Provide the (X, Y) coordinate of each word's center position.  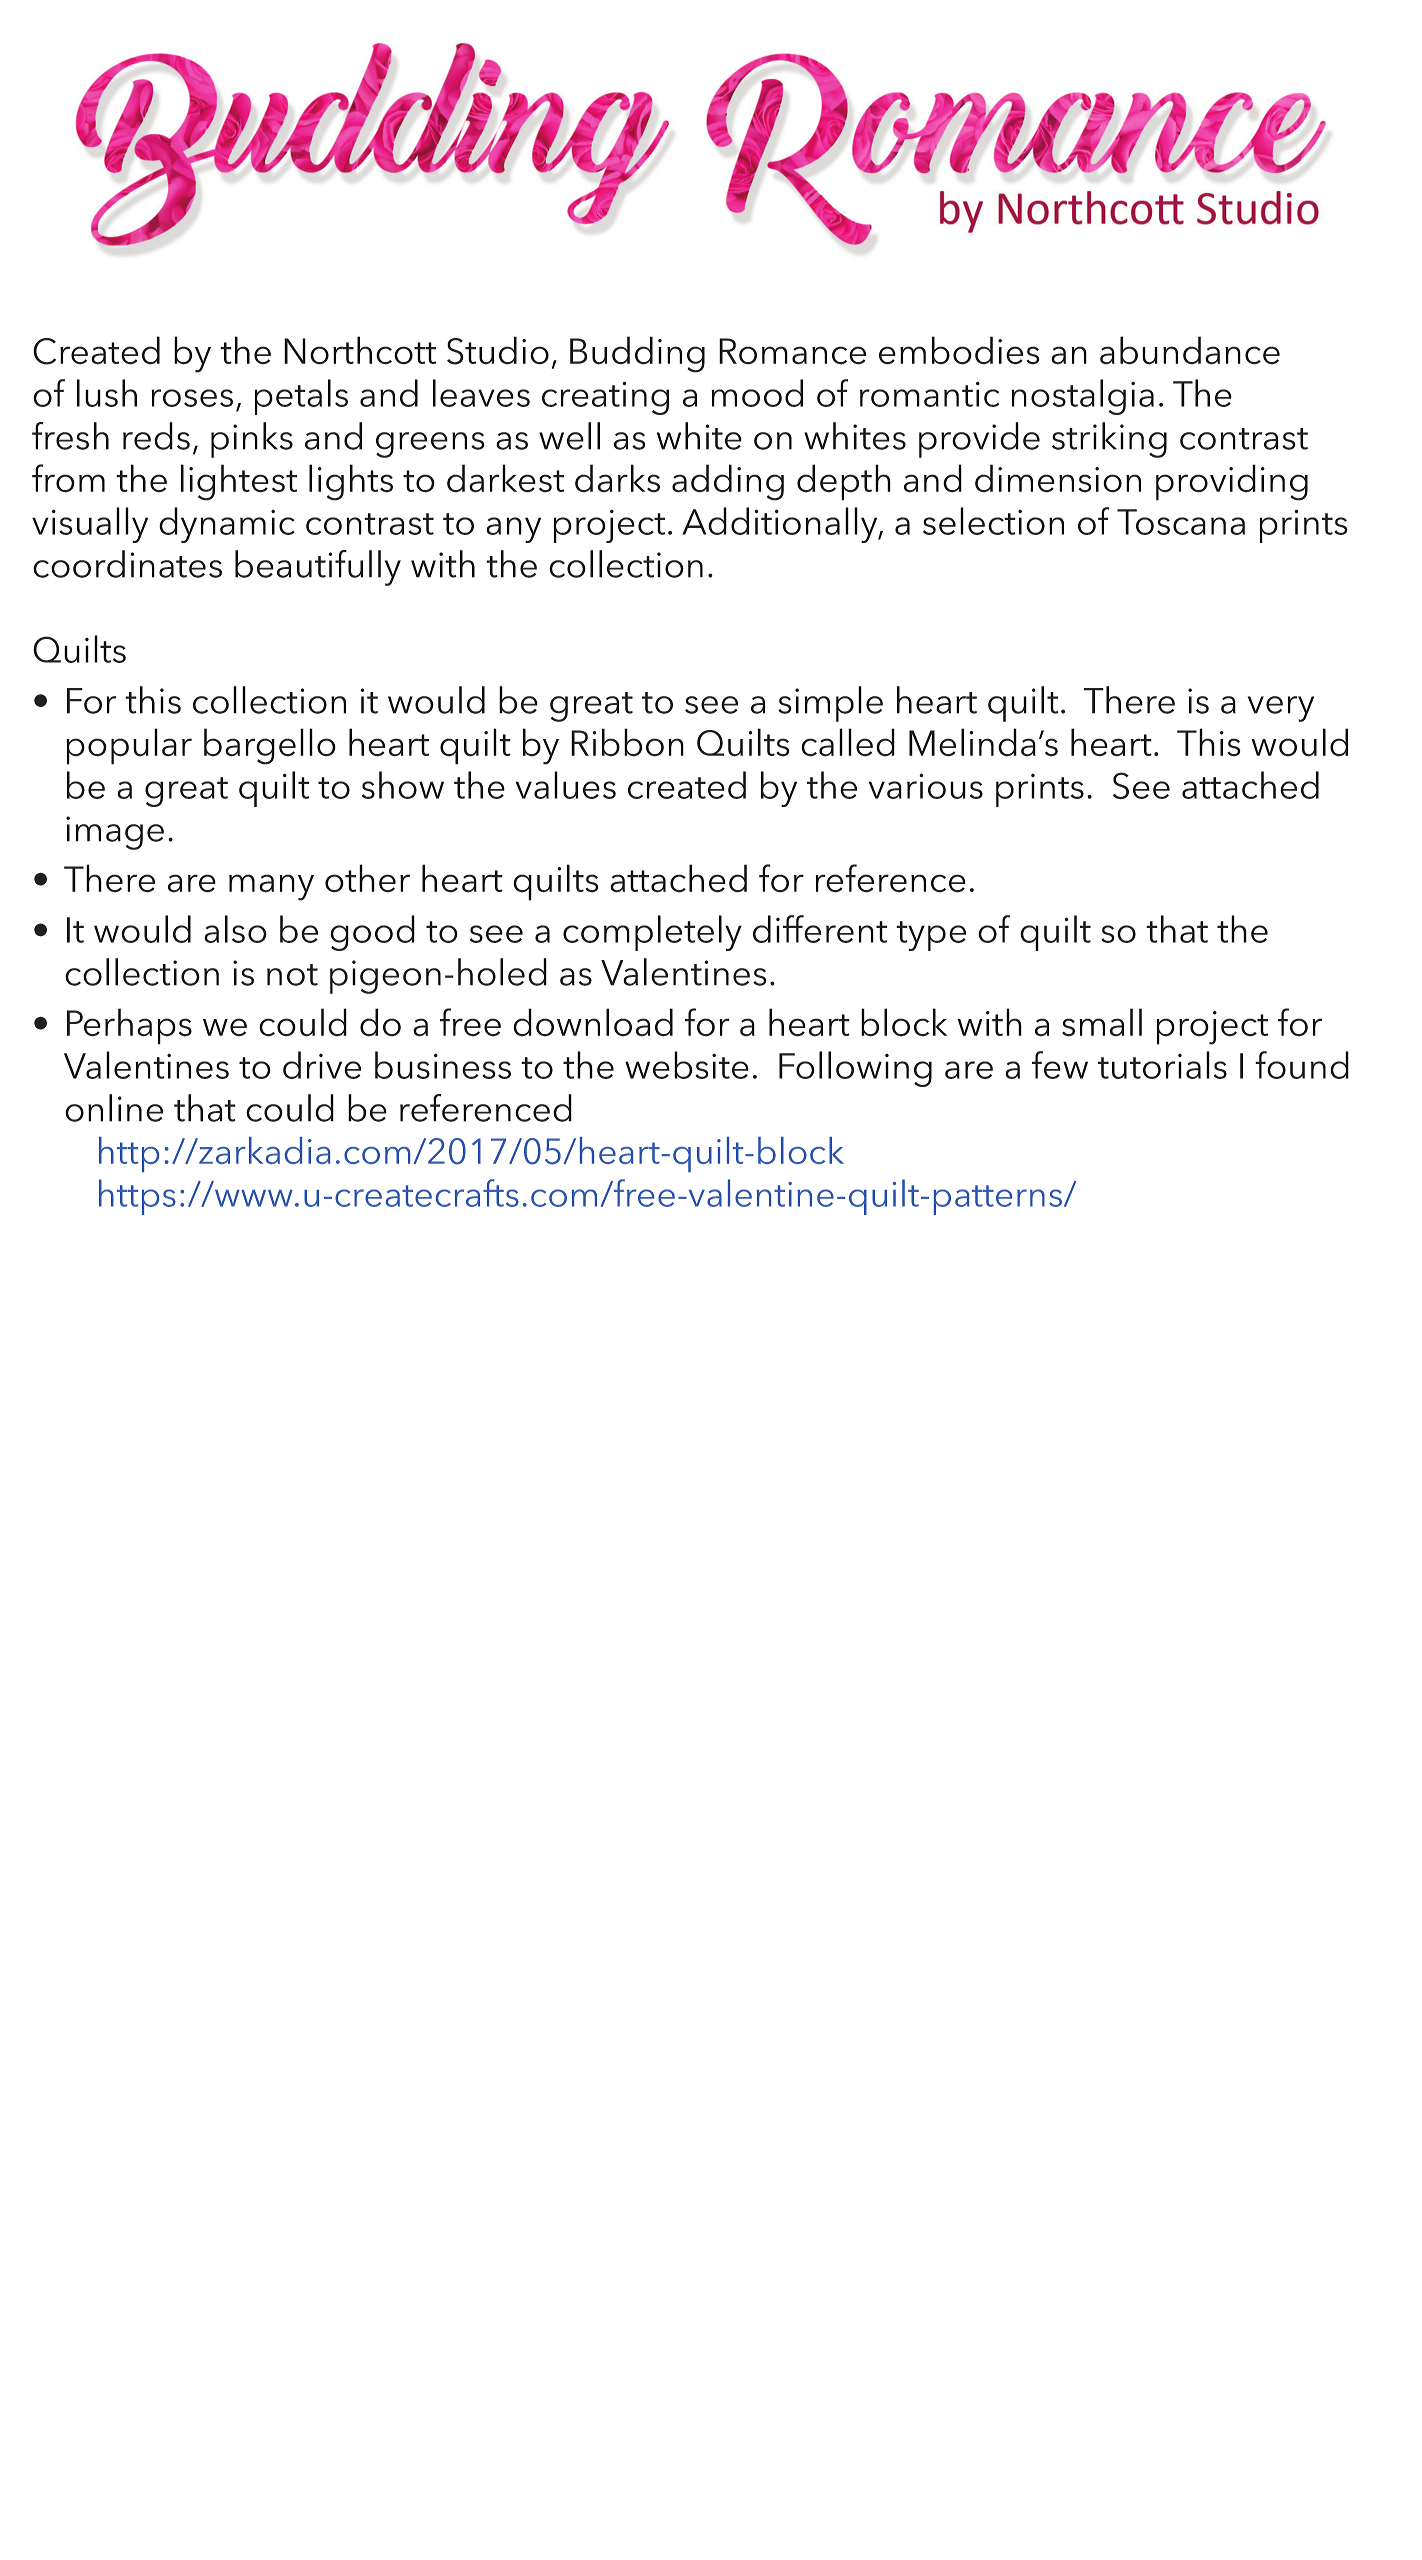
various (926, 786)
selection (993, 521)
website (687, 1065)
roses (192, 398)
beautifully (318, 568)
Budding (637, 354)
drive (322, 1065)
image (115, 833)
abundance (1190, 350)
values (566, 785)
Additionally (781, 525)
